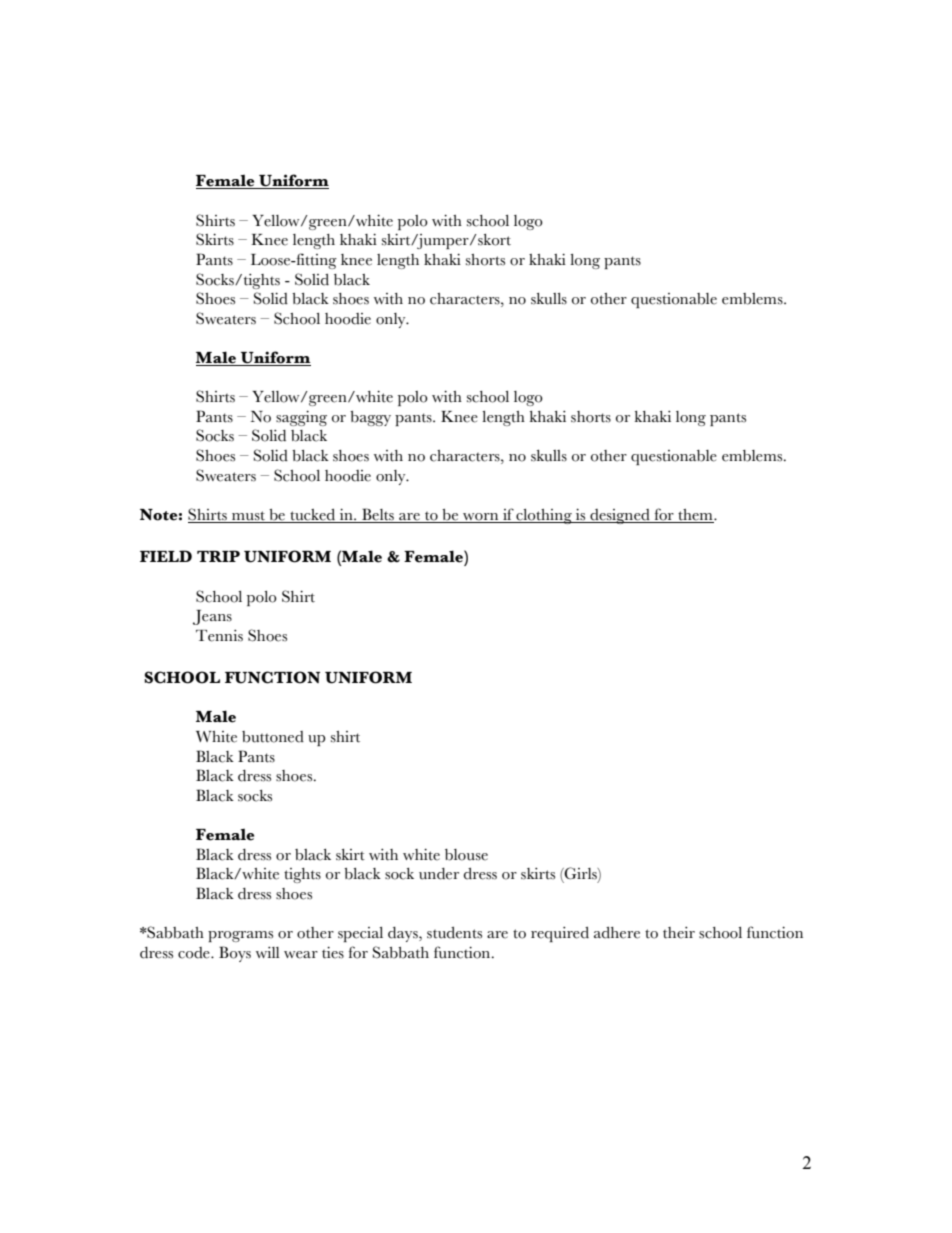  What do you see at coordinates (439, 874) in the page?
I see `under` at bounding box center [439, 874].
